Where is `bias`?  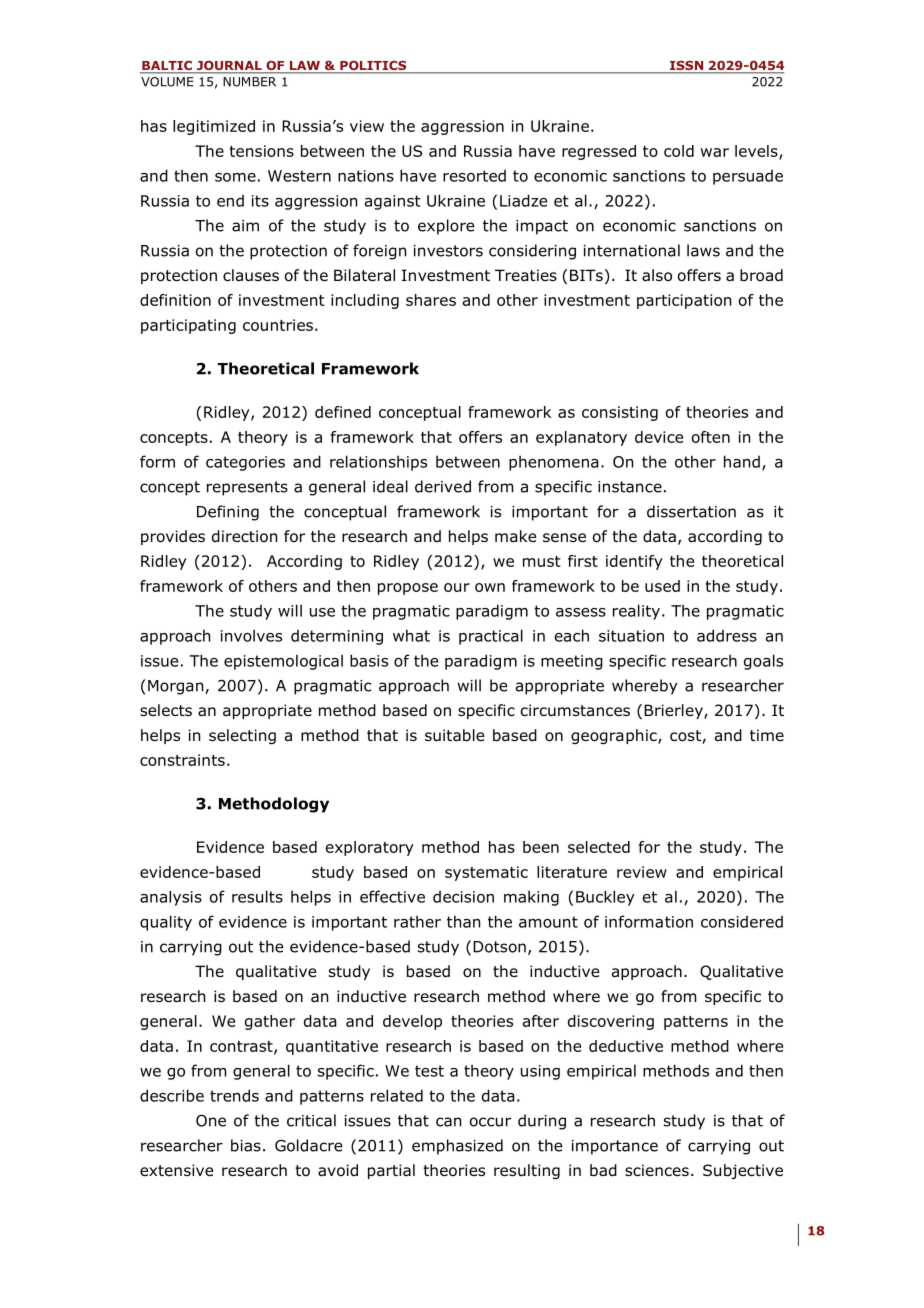 bias is located at coordinates (246, 1145).
